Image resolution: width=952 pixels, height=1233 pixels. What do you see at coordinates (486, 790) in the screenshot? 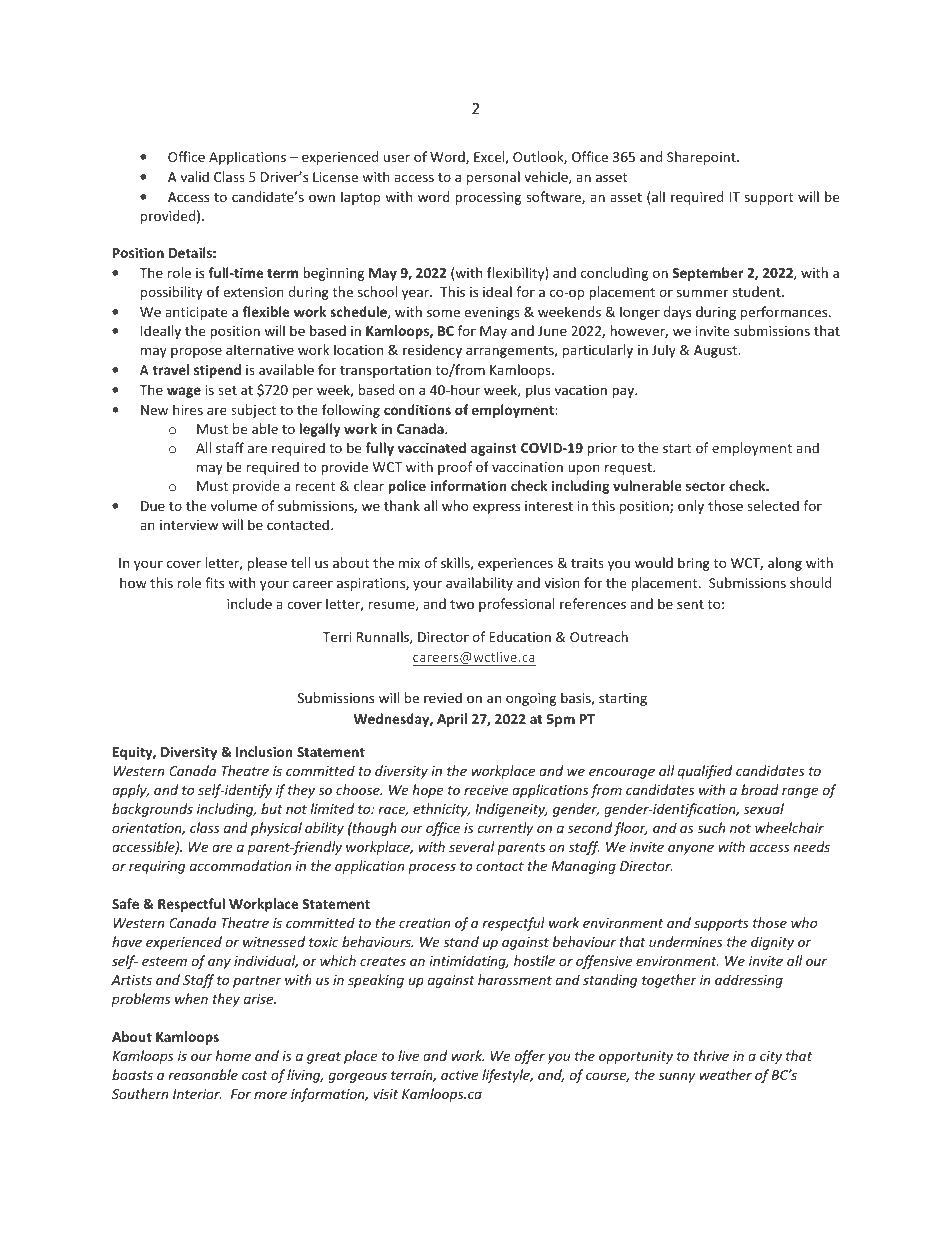
I see `receive` at bounding box center [486, 790].
